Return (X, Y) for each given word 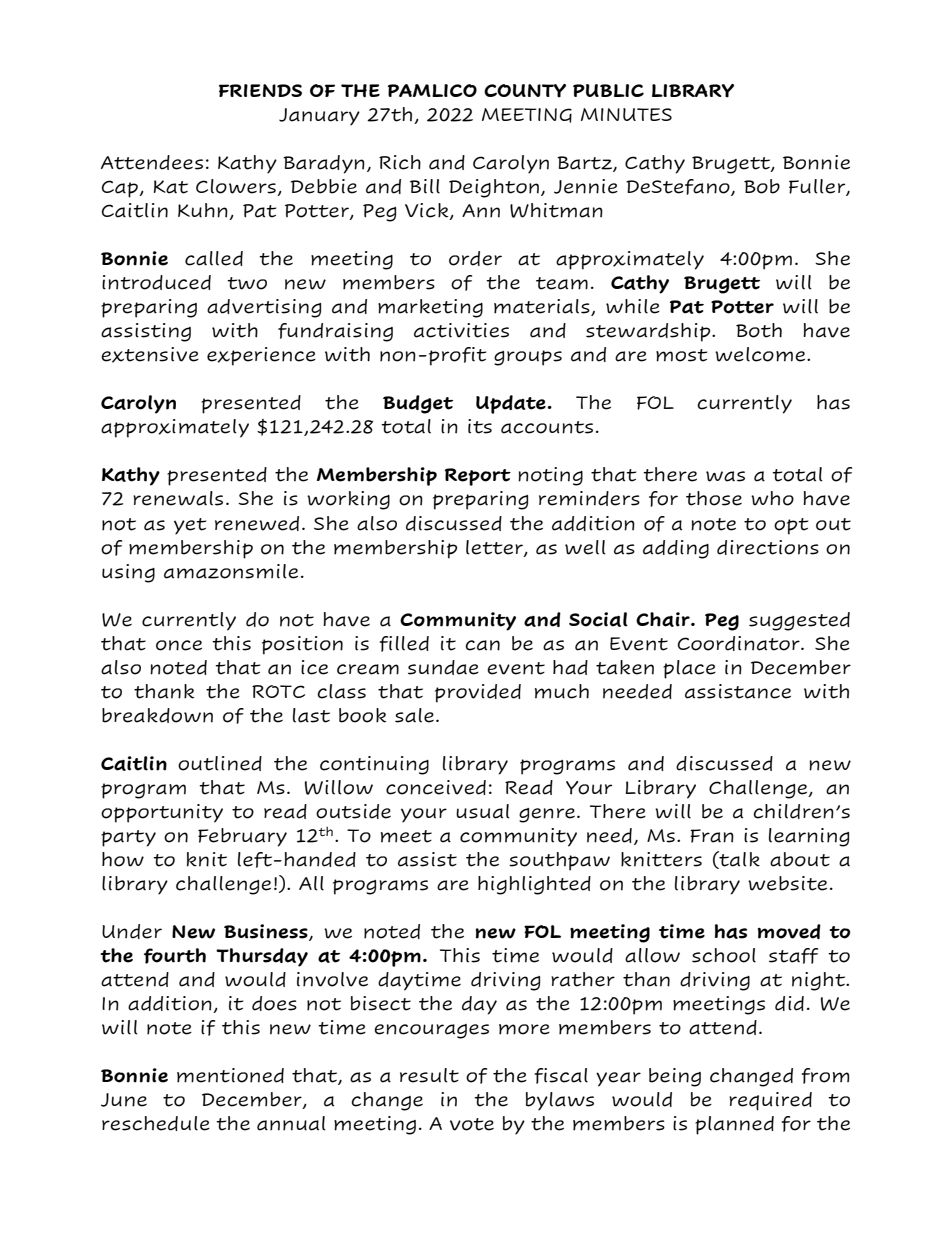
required (770, 1101)
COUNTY (525, 91)
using (128, 573)
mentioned (230, 1075)
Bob (762, 186)
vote (472, 1124)
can (482, 645)
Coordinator (740, 643)
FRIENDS (260, 90)
